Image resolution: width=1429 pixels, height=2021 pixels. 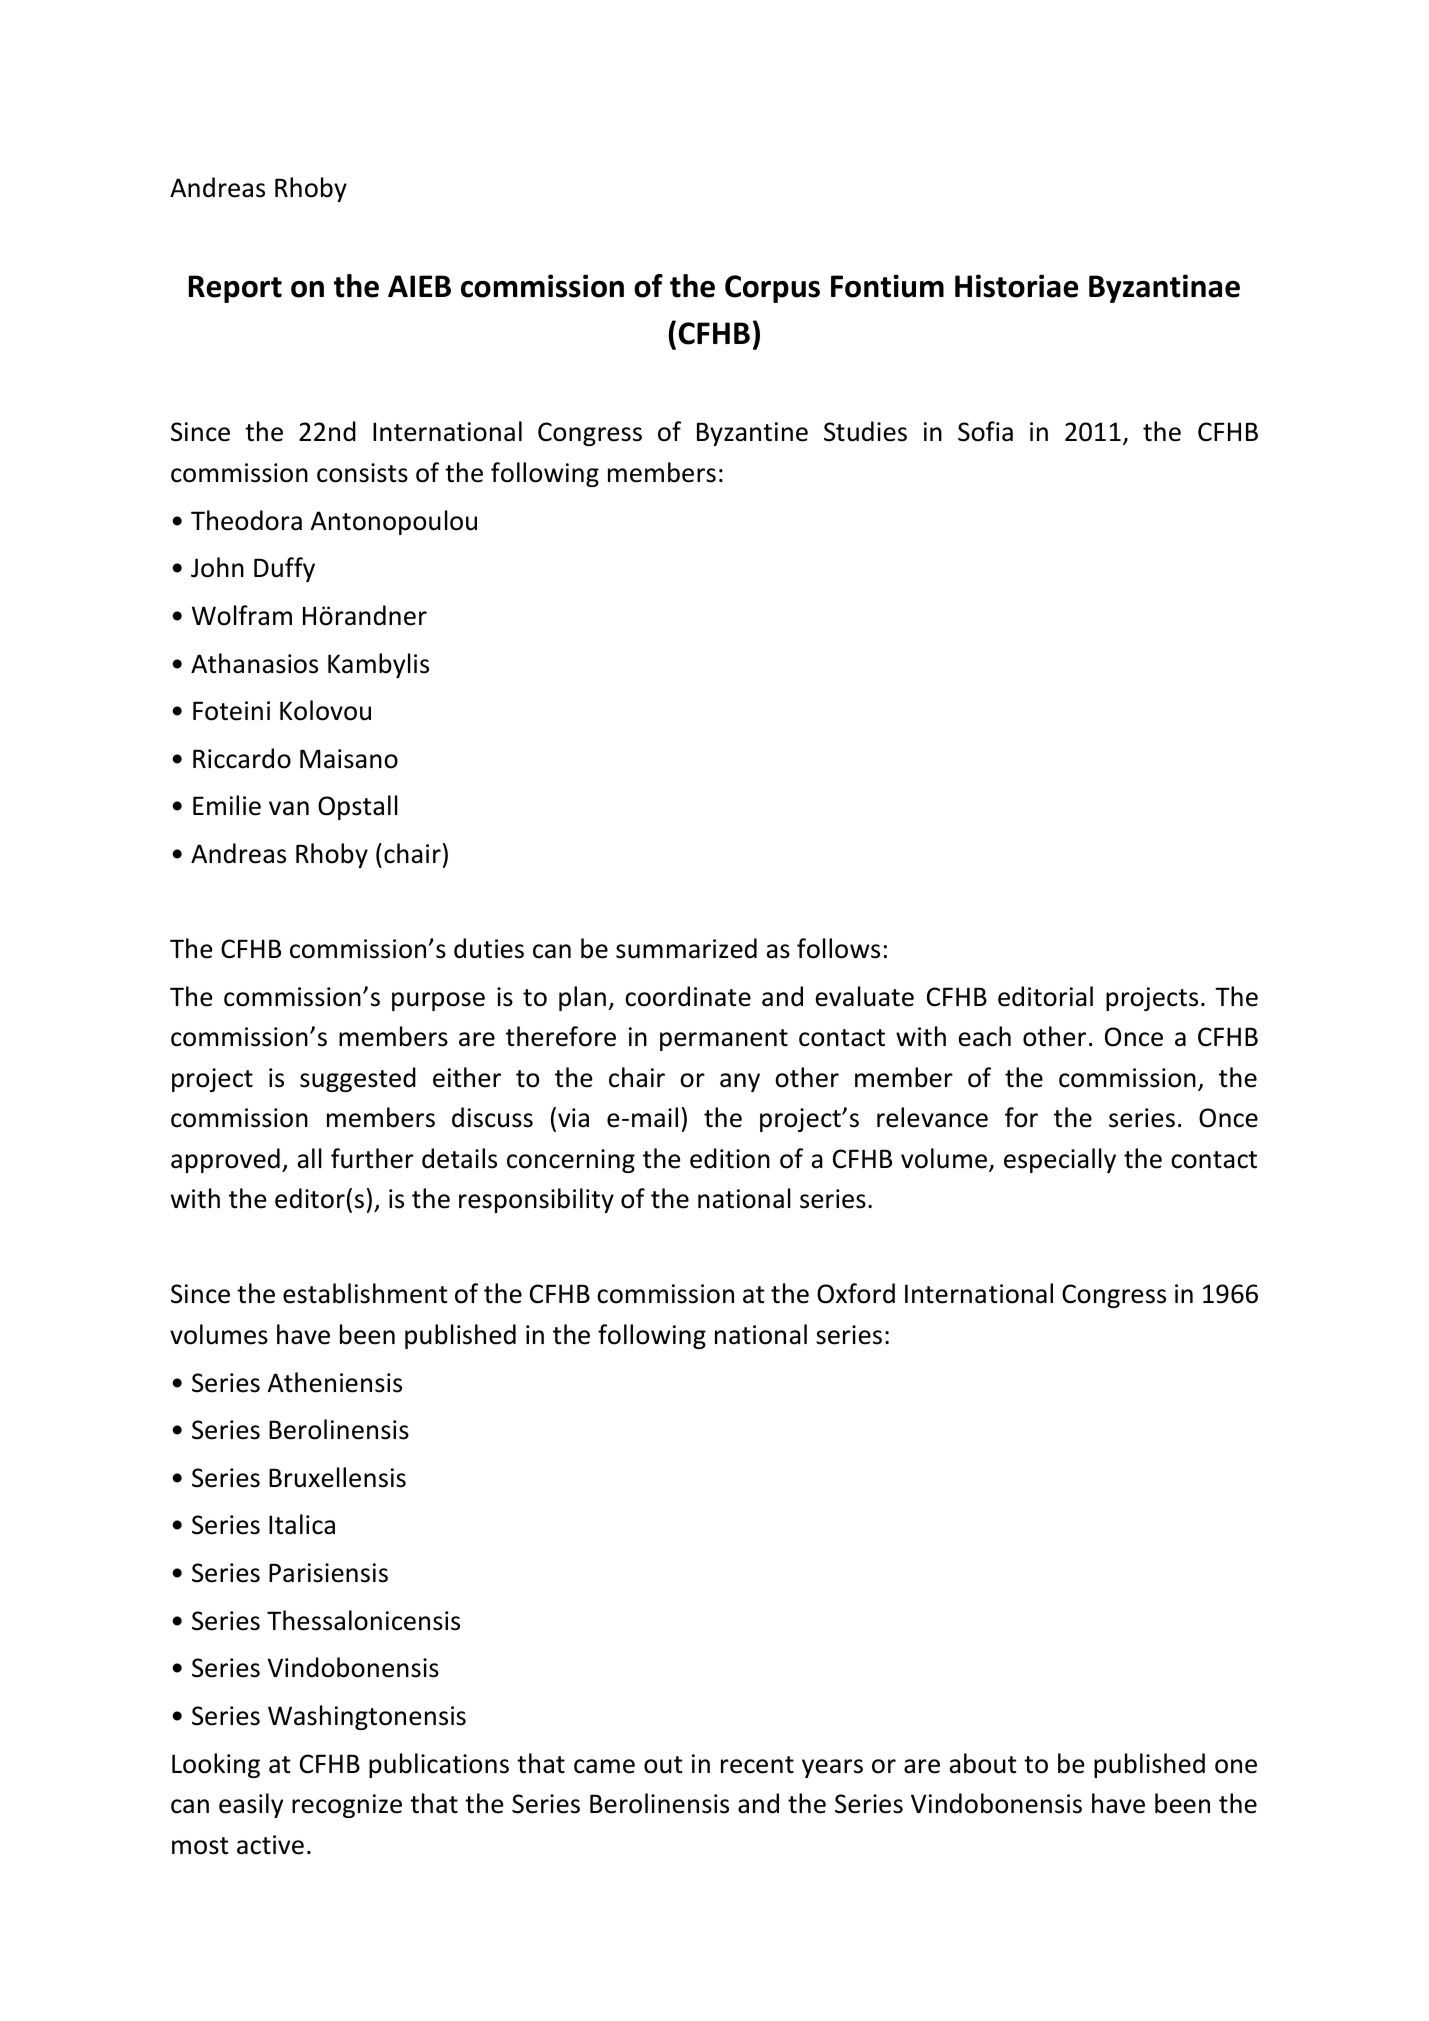 I want to click on Corpus, so click(x=772, y=289).
